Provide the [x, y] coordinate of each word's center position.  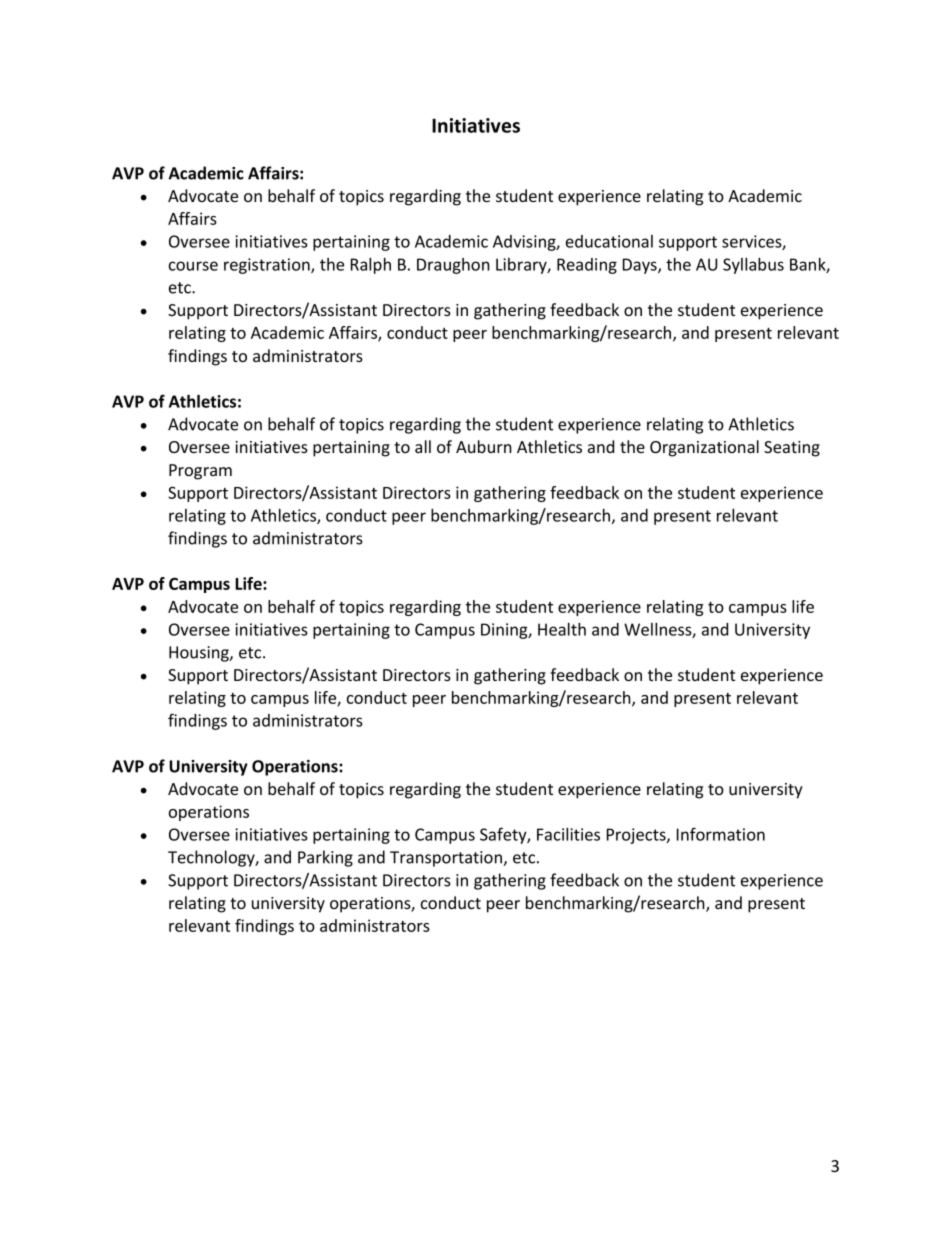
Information [721, 834]
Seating [792, 449]
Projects [637, 836]
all [423, 446]
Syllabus [753, 265]
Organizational [704, 448]
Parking [325, 858]
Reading [587, 266]
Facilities [568, 834]
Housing [200, 654]
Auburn [484, 446]
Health [562, 629]
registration [268, 266]
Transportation [447, 859]
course [193, 266]
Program [200, 472]
